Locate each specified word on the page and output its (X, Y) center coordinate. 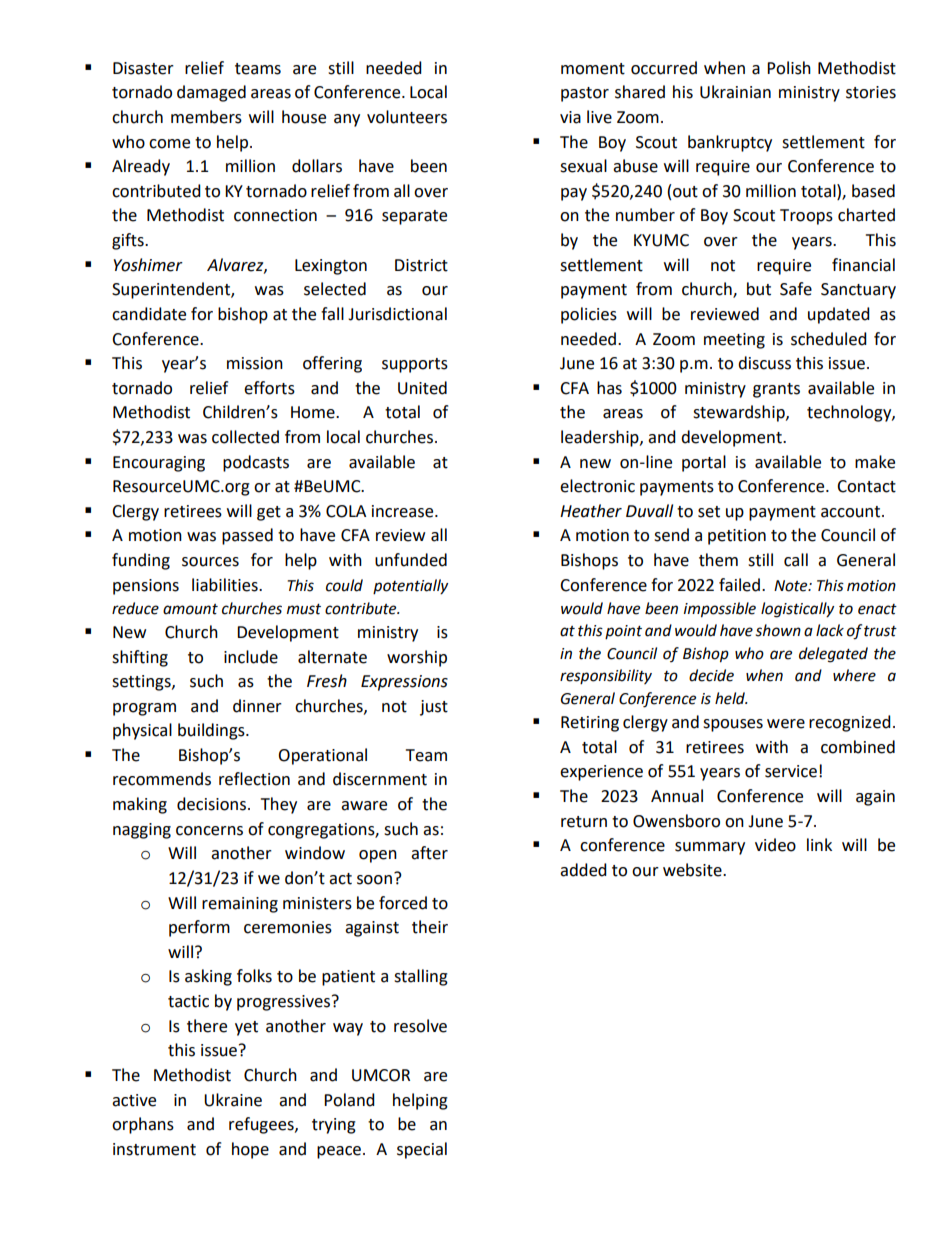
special (422, 1150)
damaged (211, 93)
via (570, 117)
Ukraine (233, 1100)
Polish (789, 68)
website (693, 870)
